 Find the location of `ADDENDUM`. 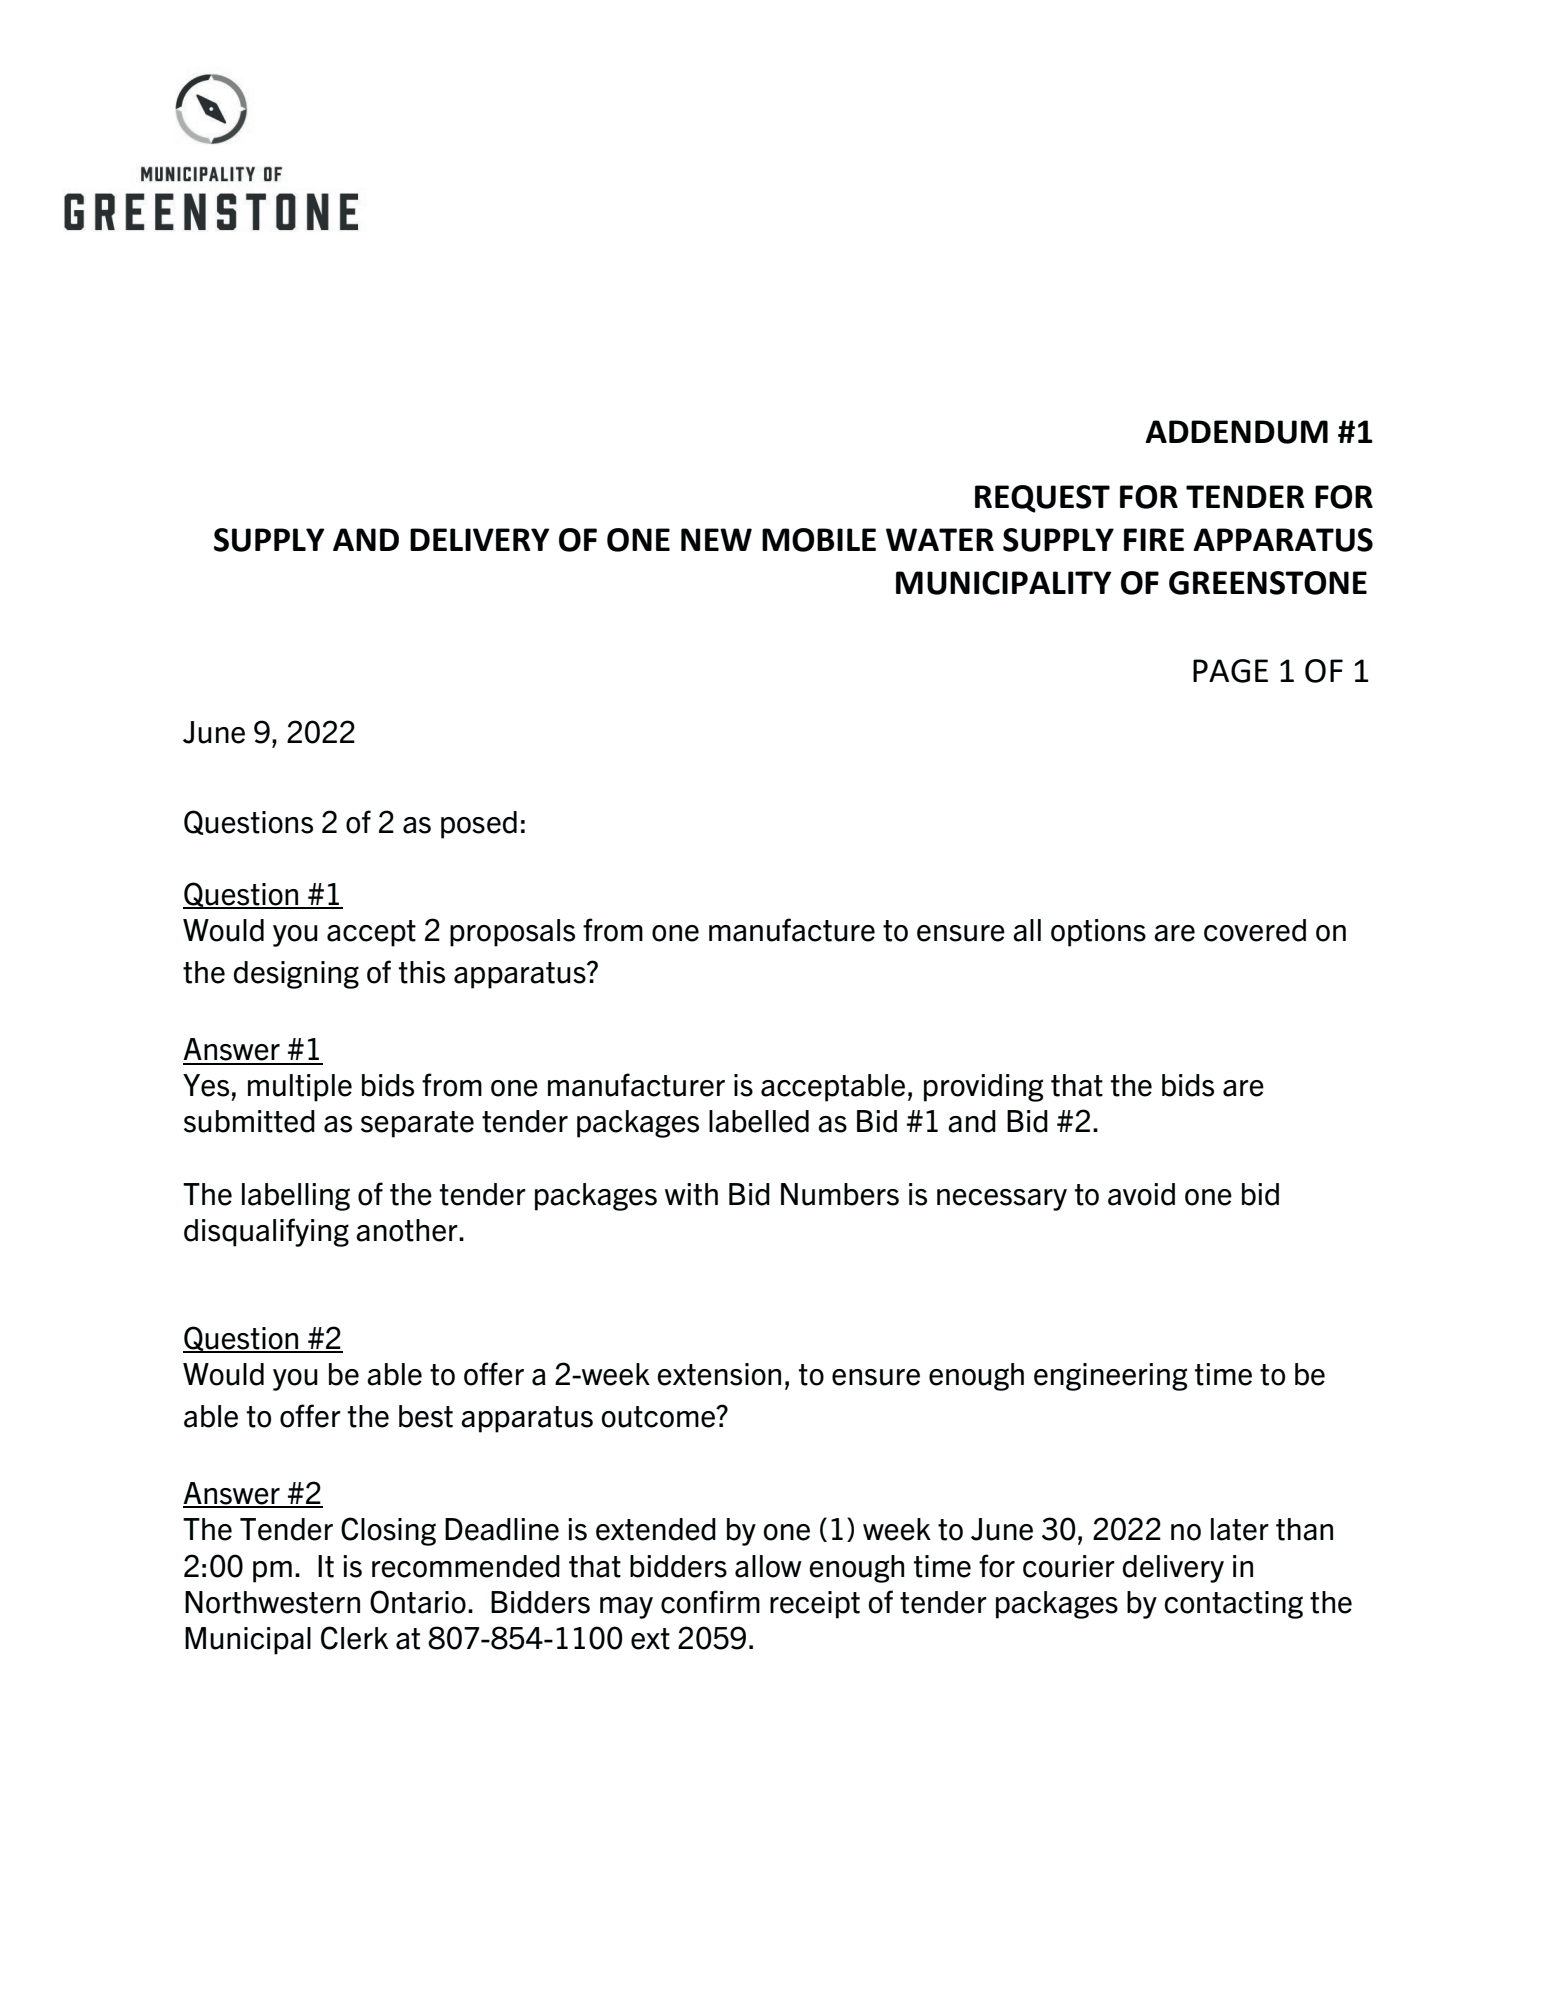

ADDENDUM is located at coordinates (1236, 432).
